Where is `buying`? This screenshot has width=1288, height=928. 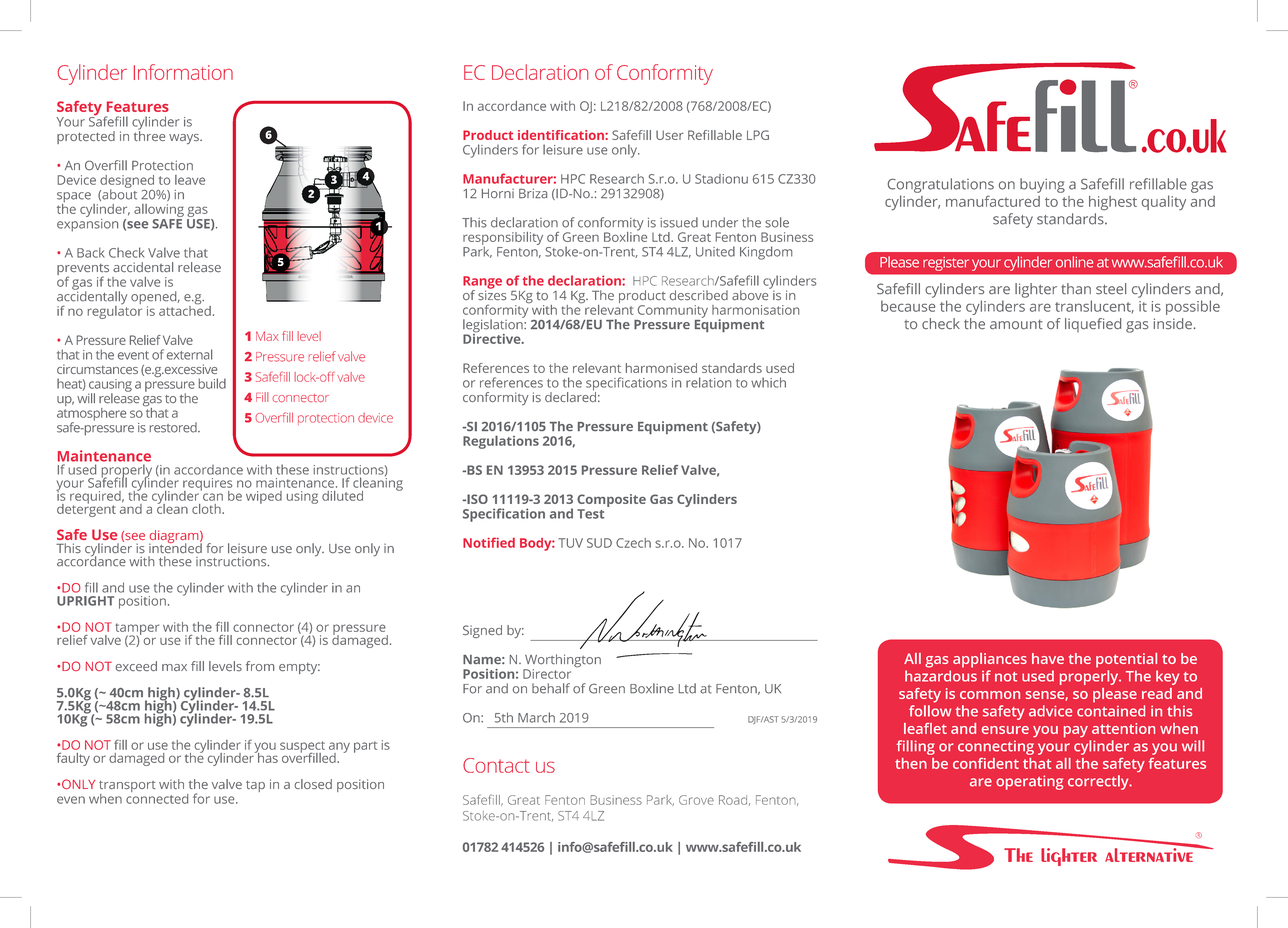
buying is located at coordinates (1042, 185).
